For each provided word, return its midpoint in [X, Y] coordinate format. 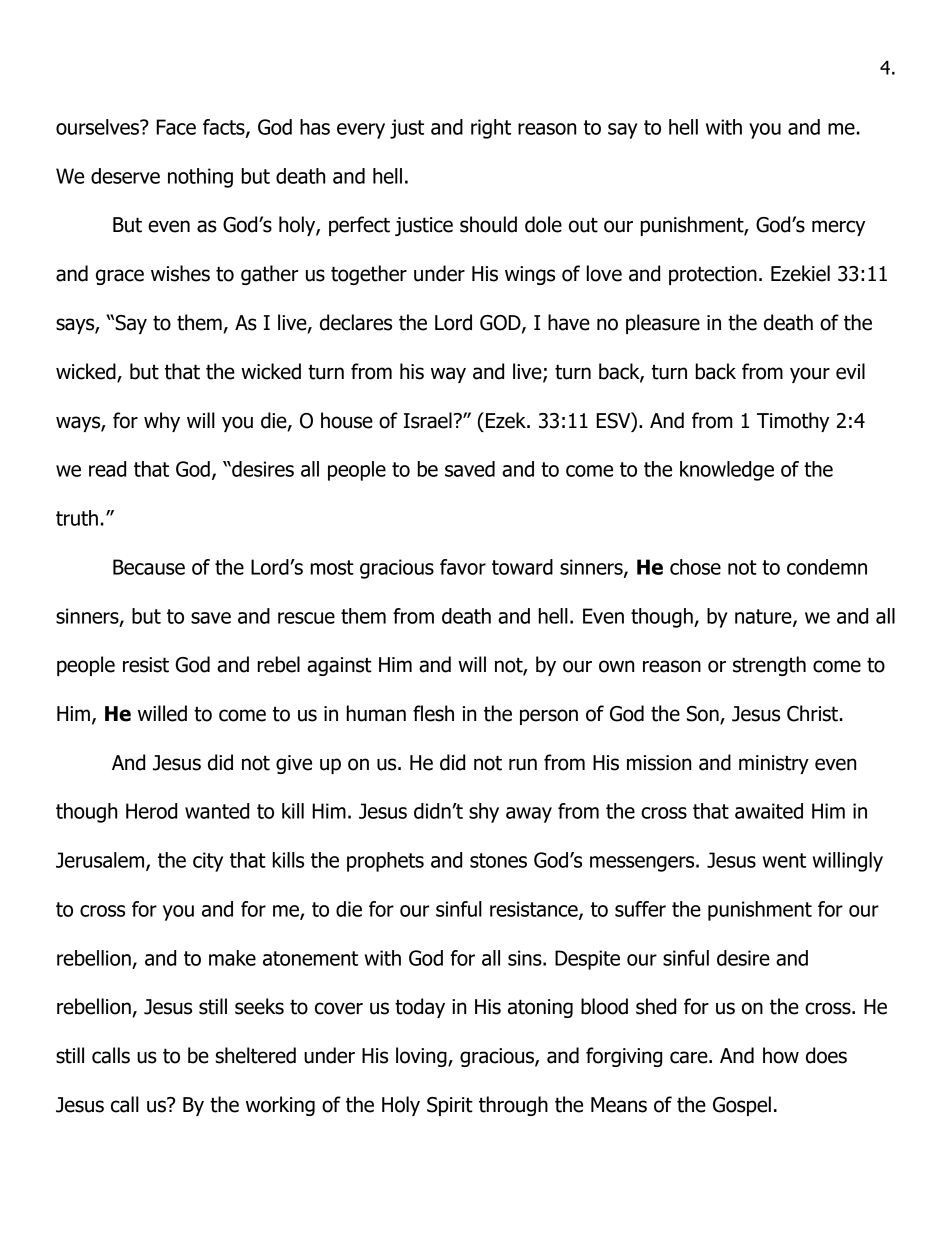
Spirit [450, 1106]
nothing [200, 178]
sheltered [255, 1055]
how [781, 1055]
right [491, 129]
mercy [838, 228]
